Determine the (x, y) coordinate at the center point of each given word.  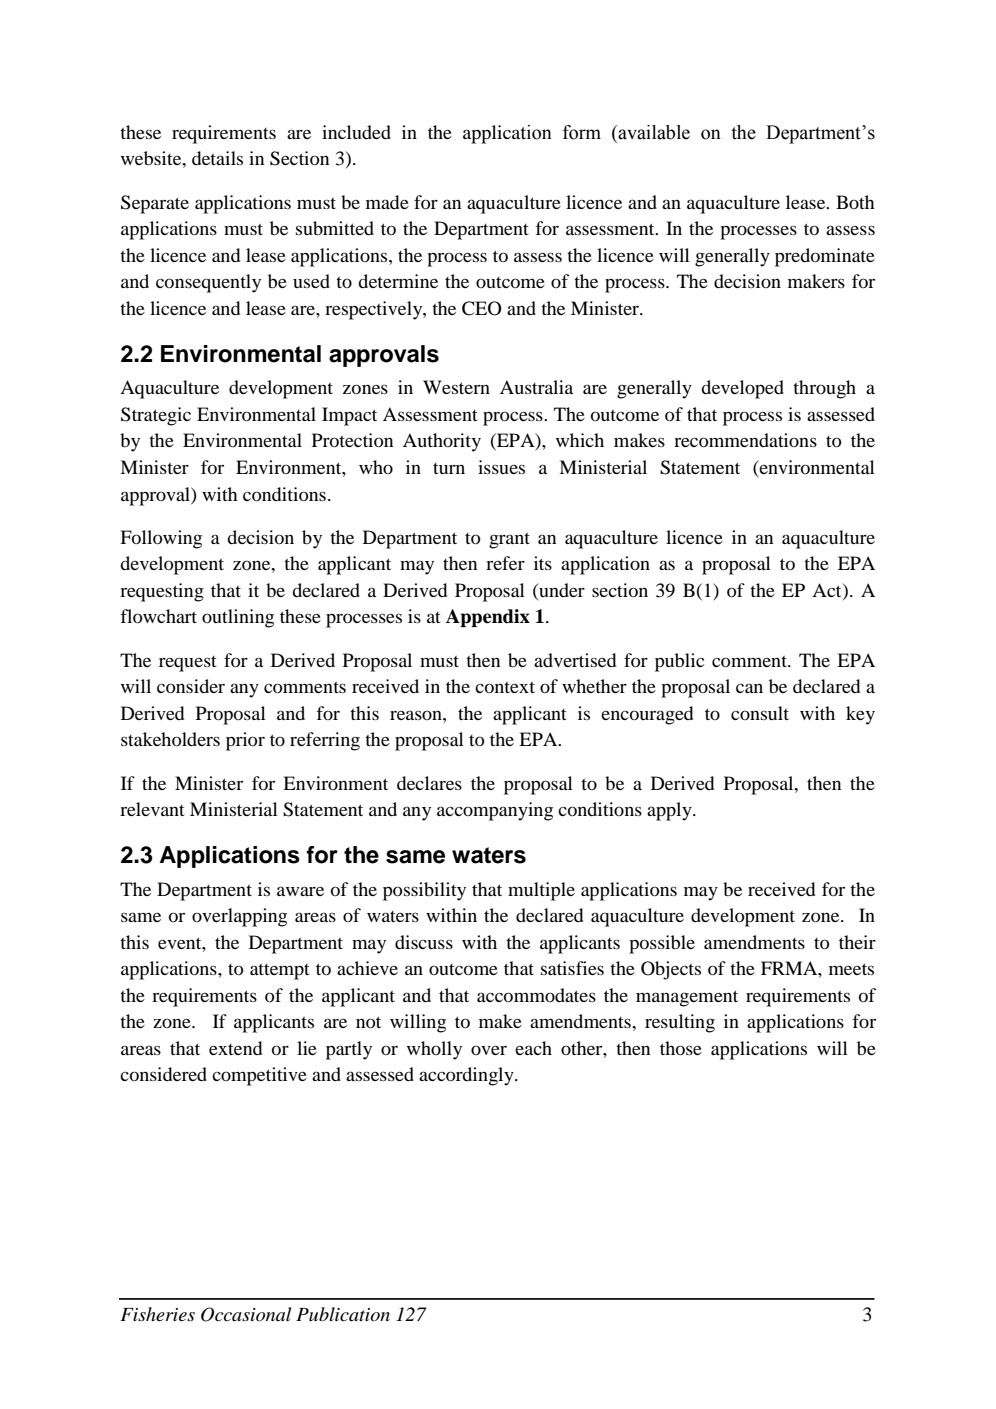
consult (760, 713)
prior (245, 741)
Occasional (246, 1314)
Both (855, 202)
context (505, 687)
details (217, 158)
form (582, 132)
